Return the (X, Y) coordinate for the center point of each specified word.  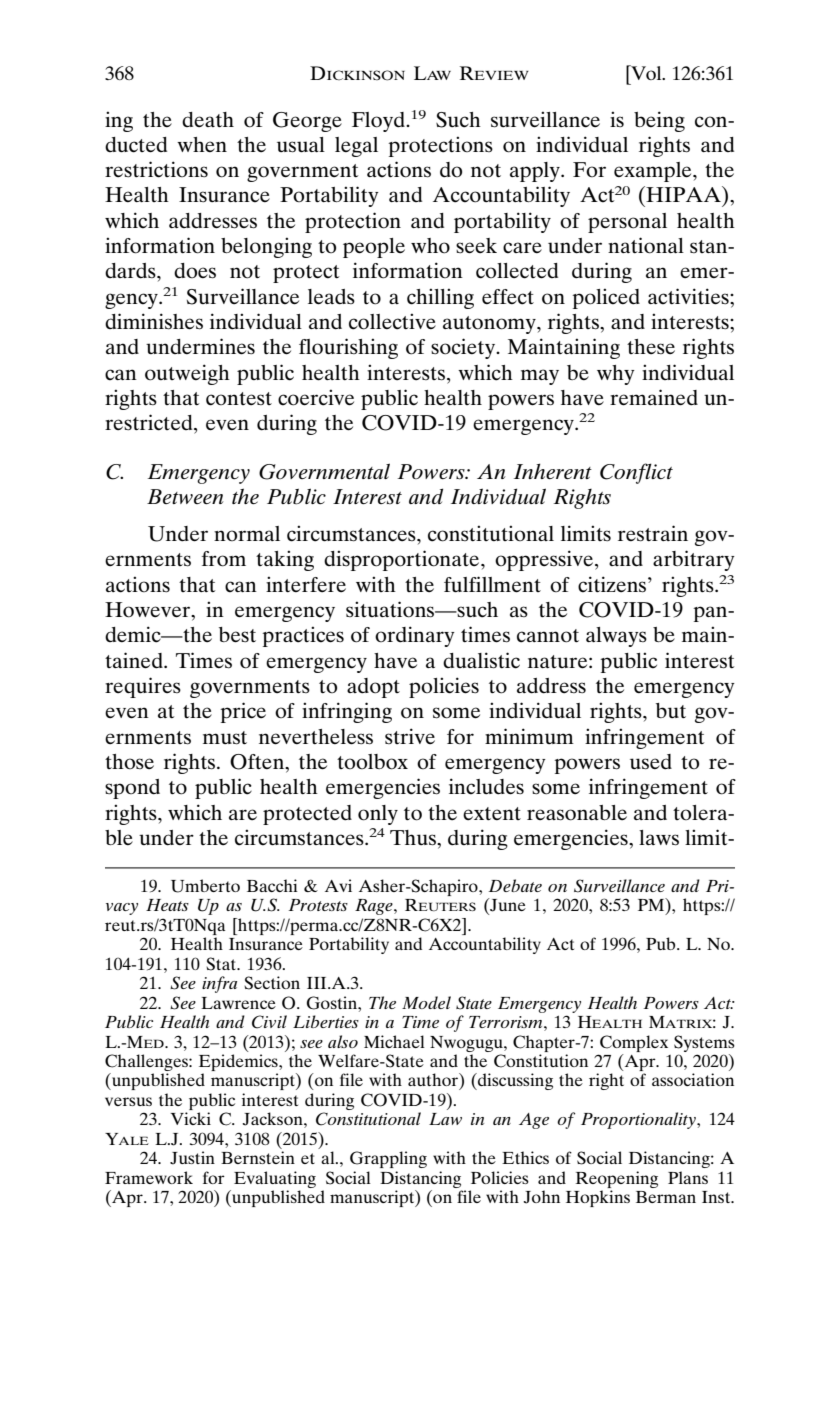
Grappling (388, 1159)
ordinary (415, 636)
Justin (192, 1158)
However (149, 611)
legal (356, 147)
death (208, 120)
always (616, 637)
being (659, 121)
